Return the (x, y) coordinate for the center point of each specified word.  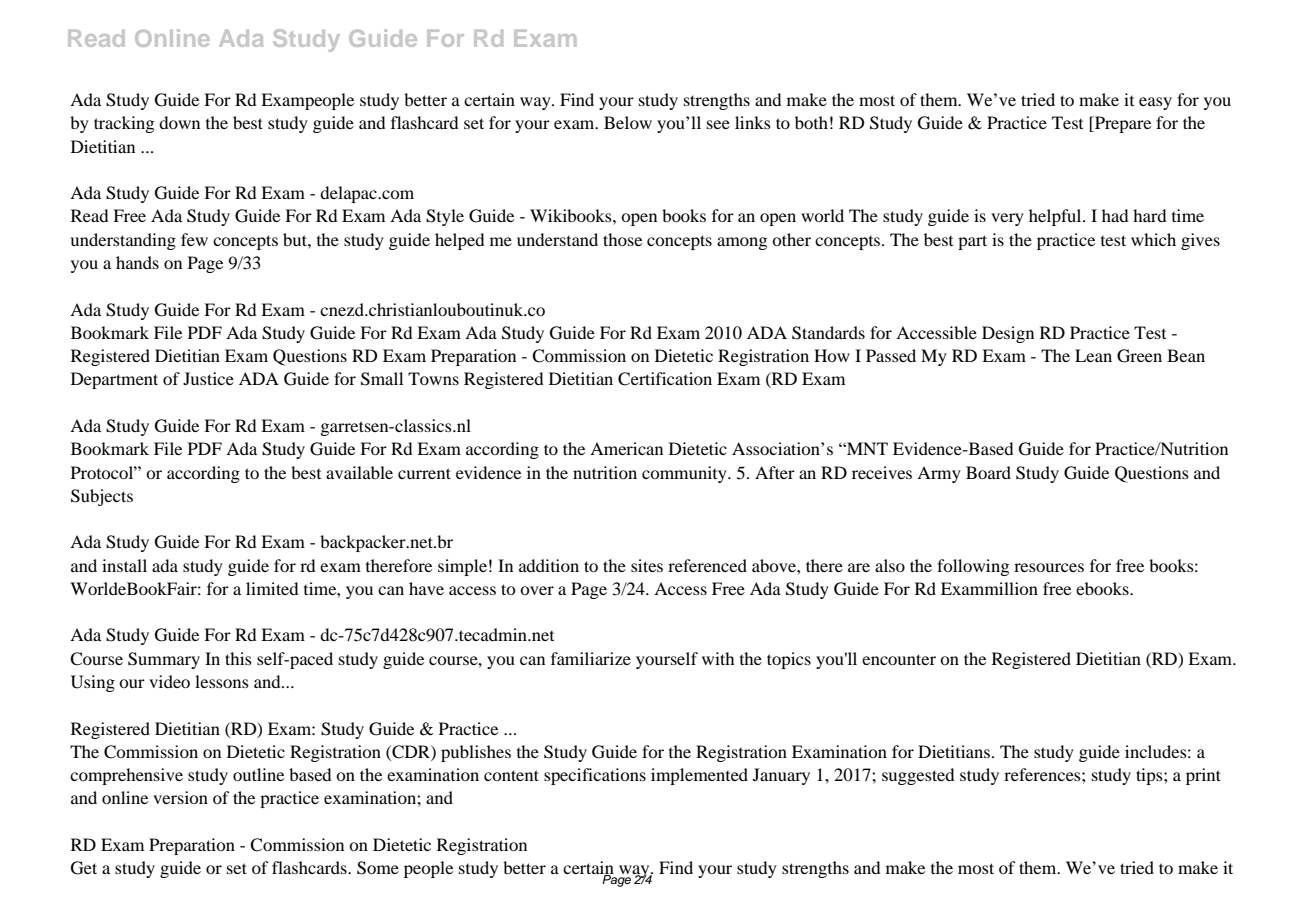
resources (1049, 567)
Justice (208, 378)
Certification (665, 379)
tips (1150, 776)
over (537, 590)
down (179, 122)
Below (628, 122)
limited (272, 588)
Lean (1093, 355)
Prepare (1122, 124)
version (180, 797)
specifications (595, 776)
